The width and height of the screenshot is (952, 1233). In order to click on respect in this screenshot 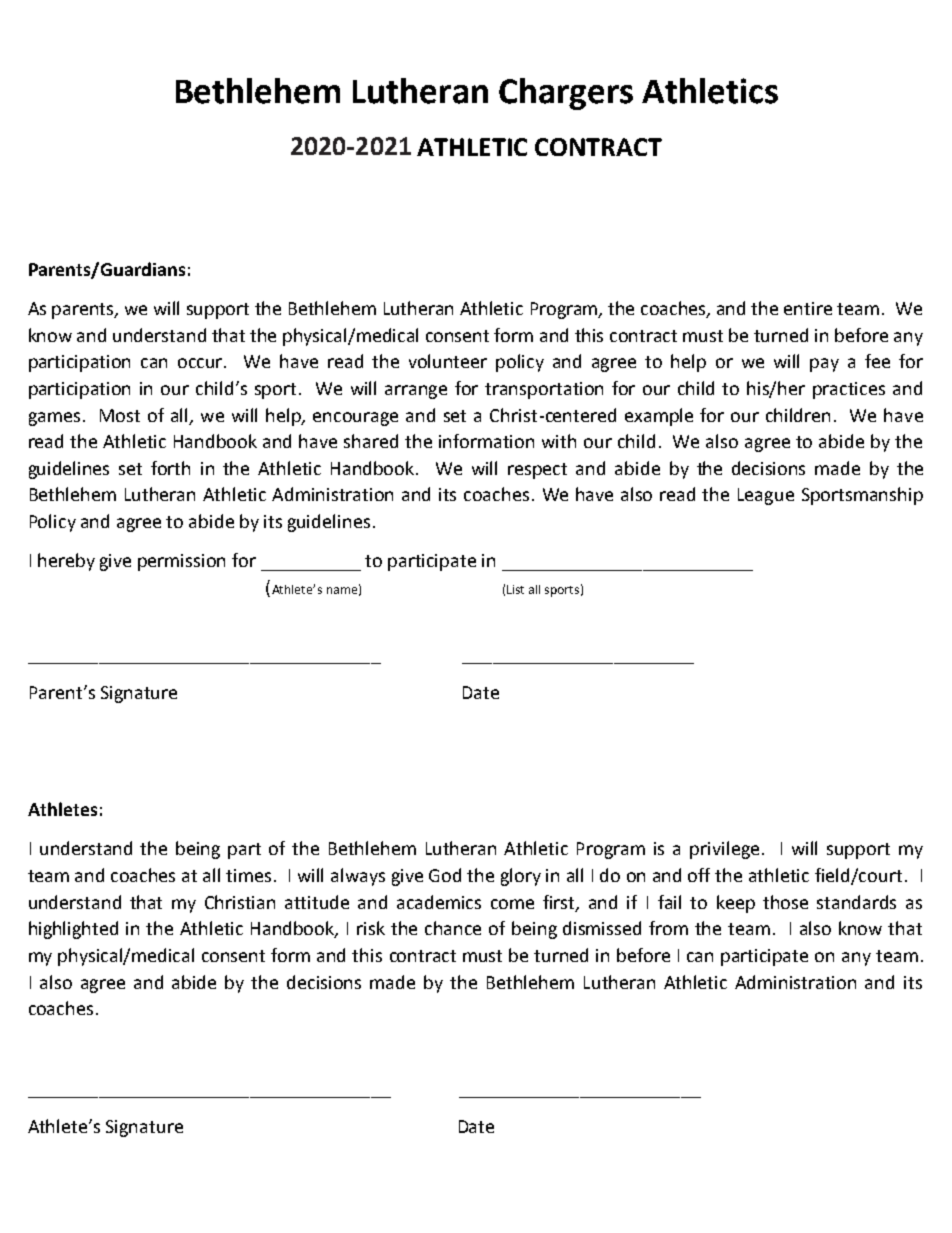, I will do `click(537, 471)`.
